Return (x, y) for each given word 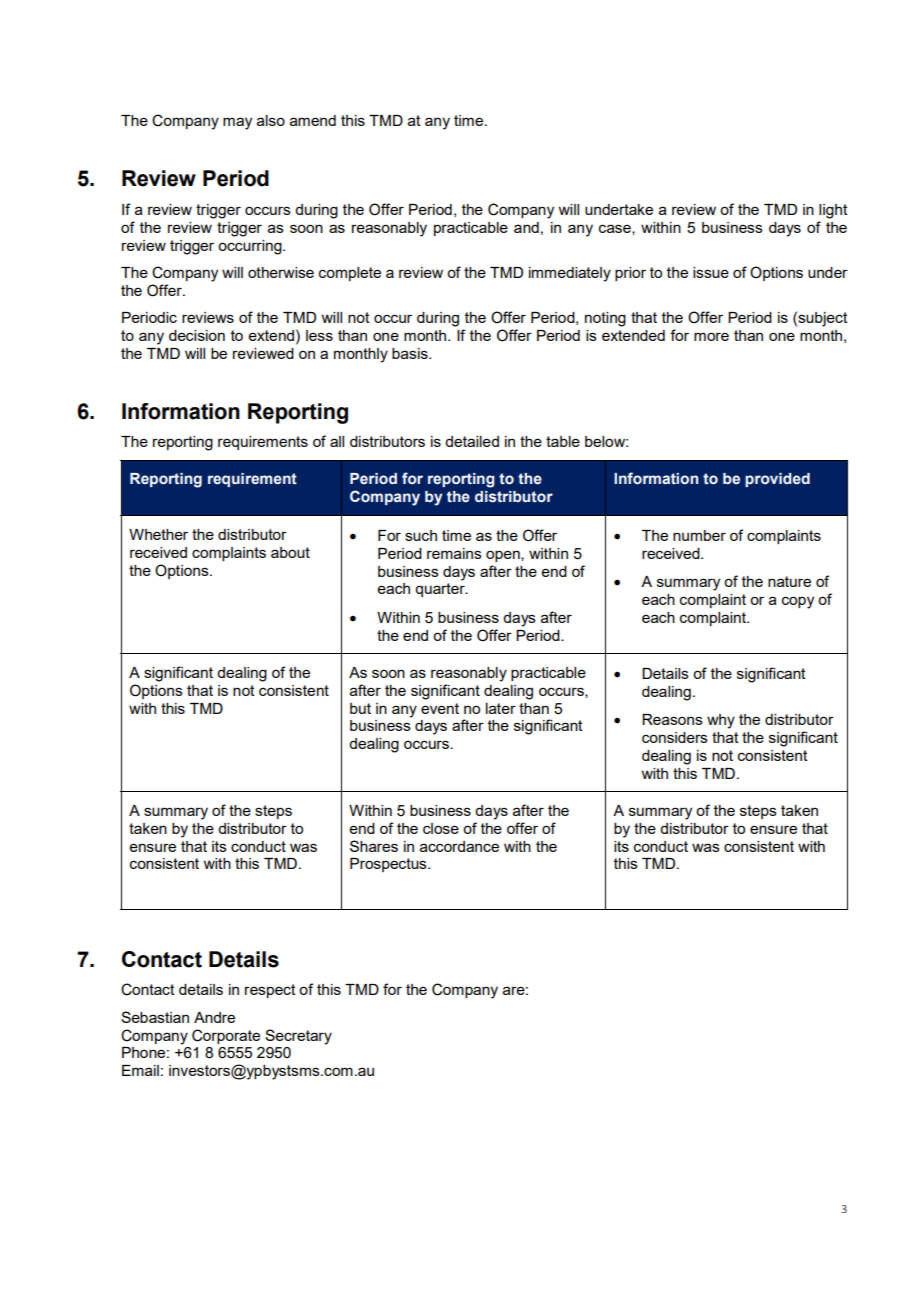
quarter (441, 590)
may (237, 123)
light (833, 211)
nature (789, 581)
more (711, 336)
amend (313, 120)
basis (411, 353)
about (290, 552)
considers (675, 737)
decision (197, 335)
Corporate (226, 1036)
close (441, 828)
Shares (374, 846)
